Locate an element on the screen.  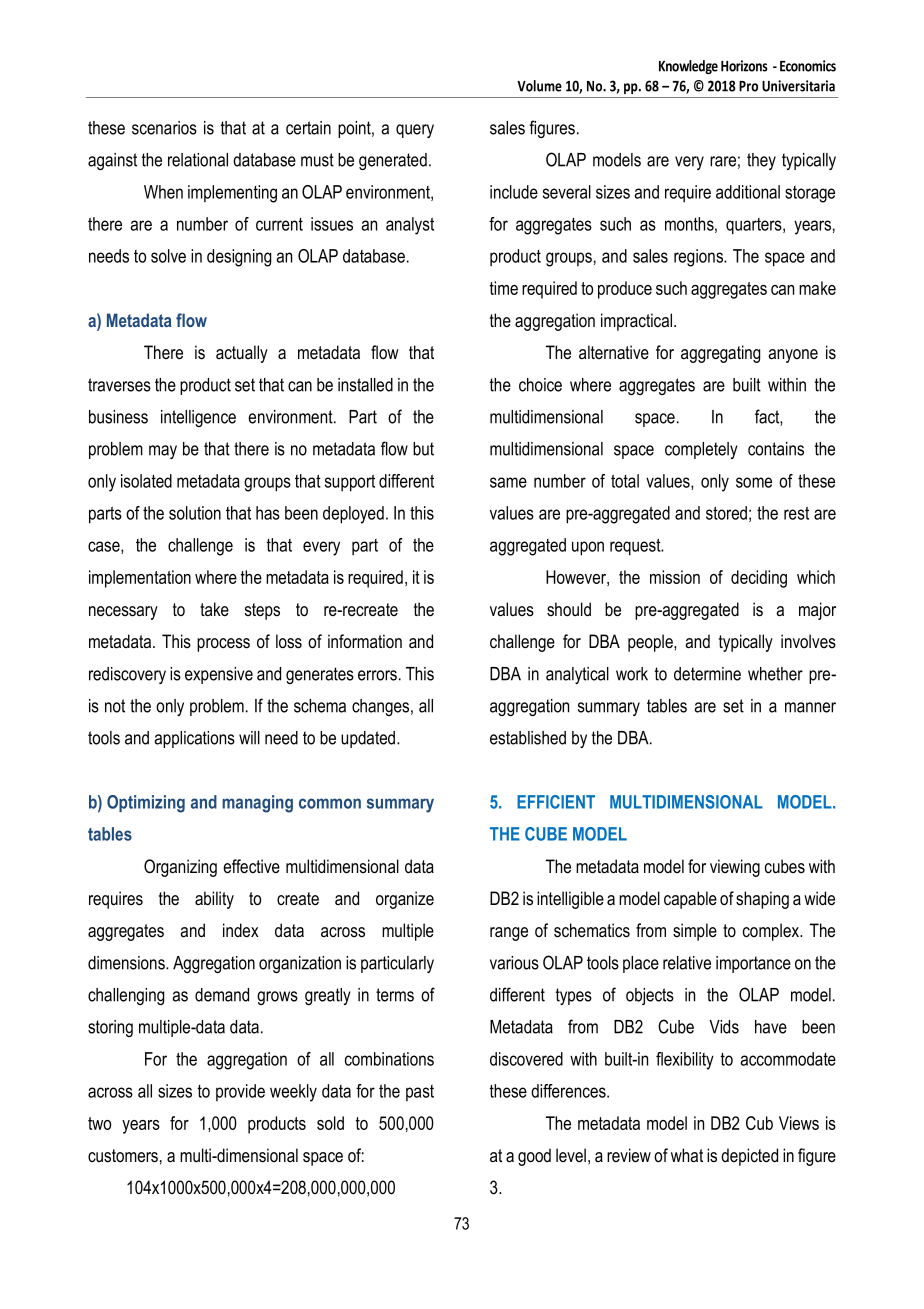
provide is located at coordinates (240, 1092).
